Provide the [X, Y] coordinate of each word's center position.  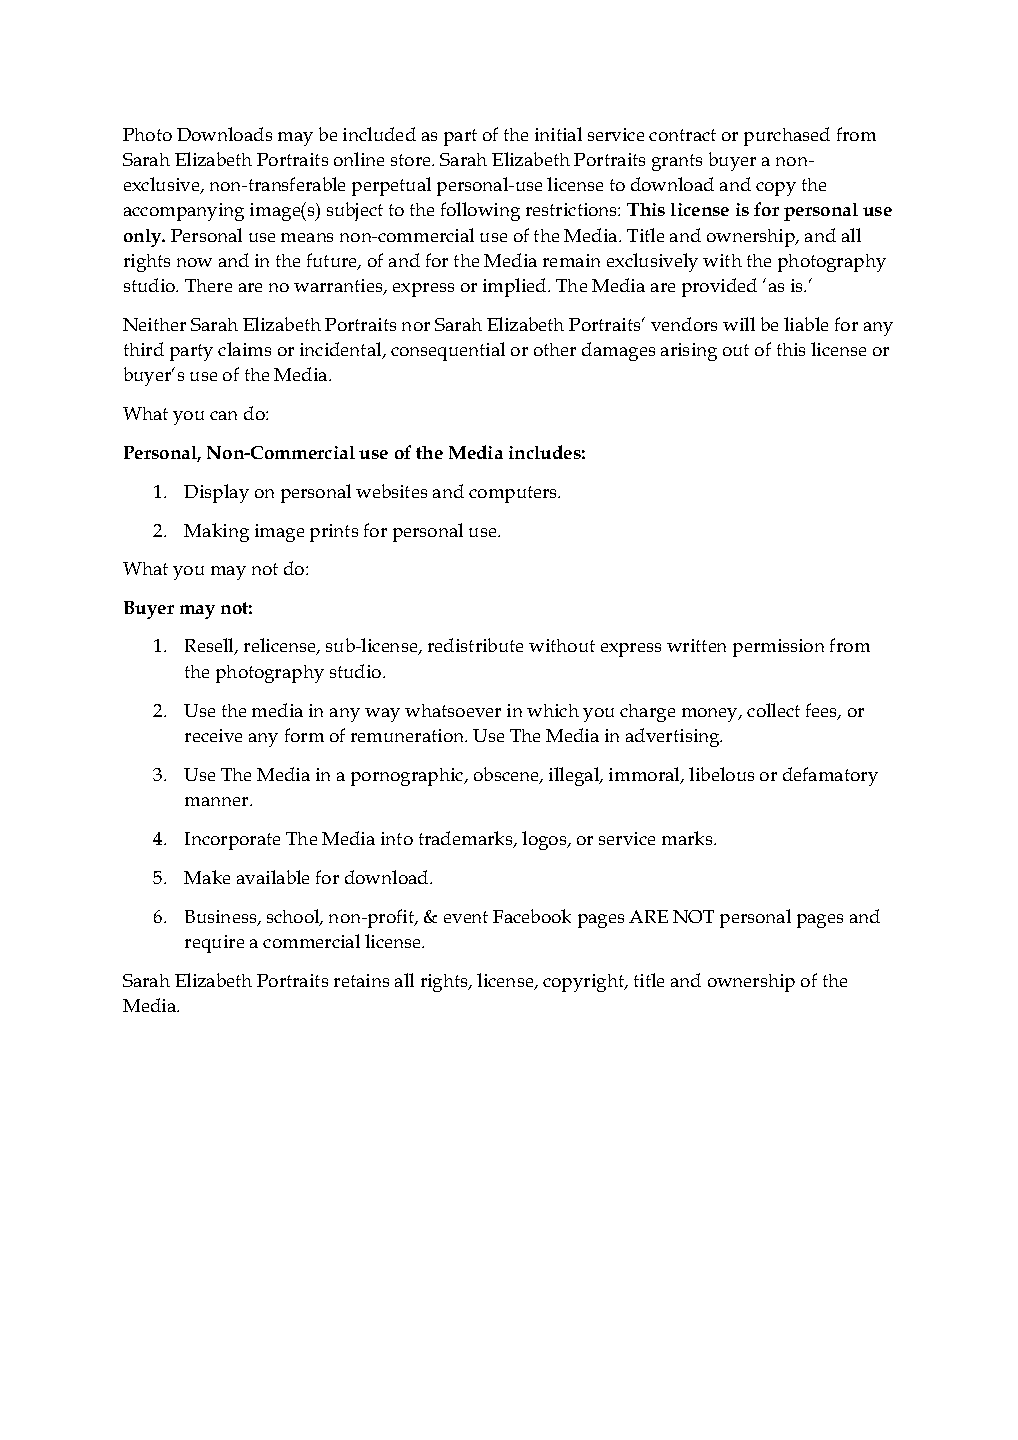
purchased [787, 136]
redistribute [475, 645]
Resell [210, 646]
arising [689, 352]
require [214, 944]
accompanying [184, 212]
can [223, 415]
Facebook [532, 916]
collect [773, 710]
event [466, 917]
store [412, 160]
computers [514, 494]
